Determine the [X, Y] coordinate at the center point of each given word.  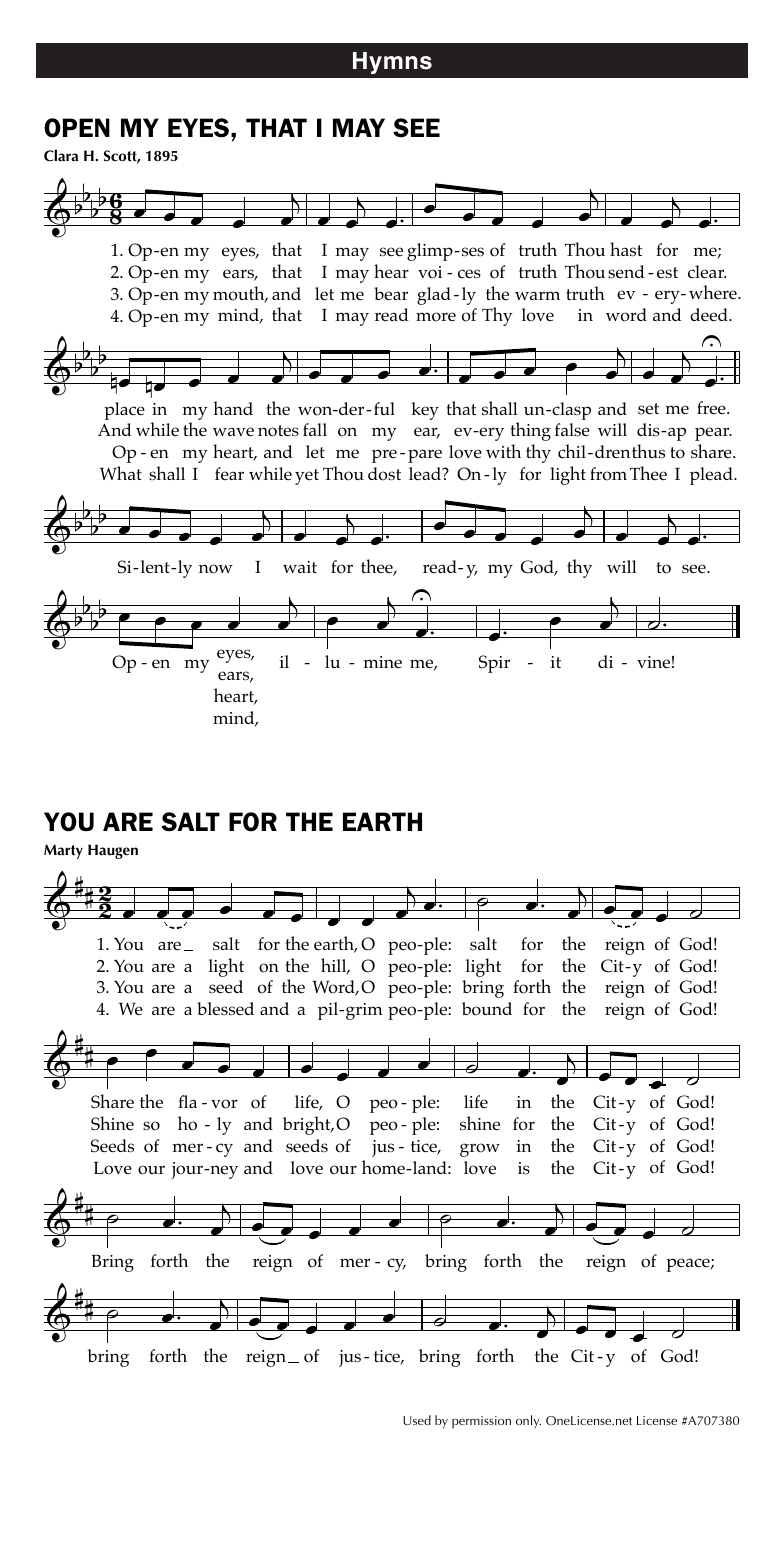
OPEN [77, 128]
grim [363, 1011]
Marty [63, 851]
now [216, 569]
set [648, 409]
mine [382, 662]
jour [188, 1170]
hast [626, 249]
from [608, 474]
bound [487, 1009]
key [425, 411]
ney [223, 1172]
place [124, 411]
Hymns [392, 63]
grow [480, 1150]
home [384, 1167]
